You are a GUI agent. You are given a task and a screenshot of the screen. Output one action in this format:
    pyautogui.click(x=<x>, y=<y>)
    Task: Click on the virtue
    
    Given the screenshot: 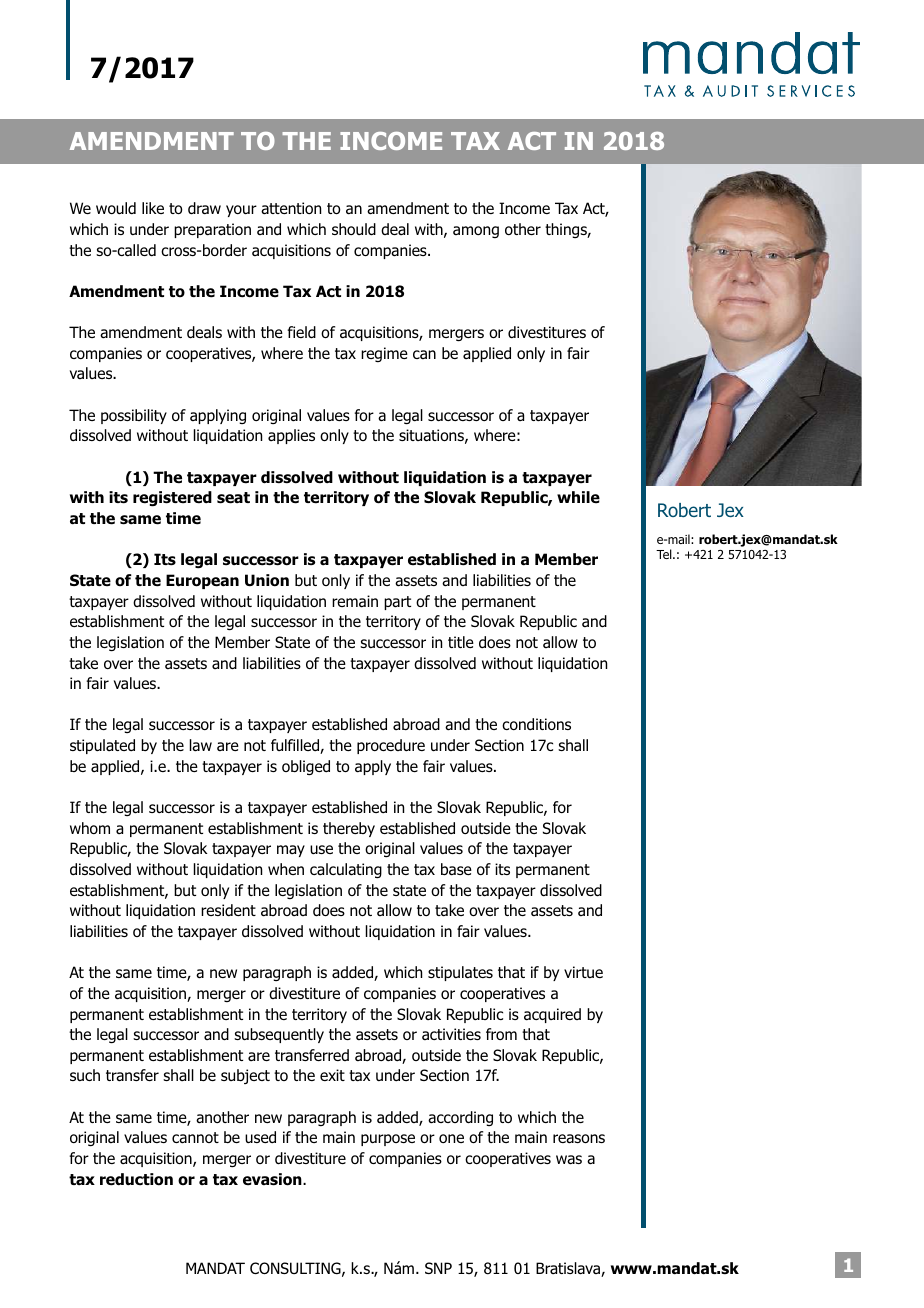 What is the action you would take?
    pyautogui.click(x=583, y=972)
